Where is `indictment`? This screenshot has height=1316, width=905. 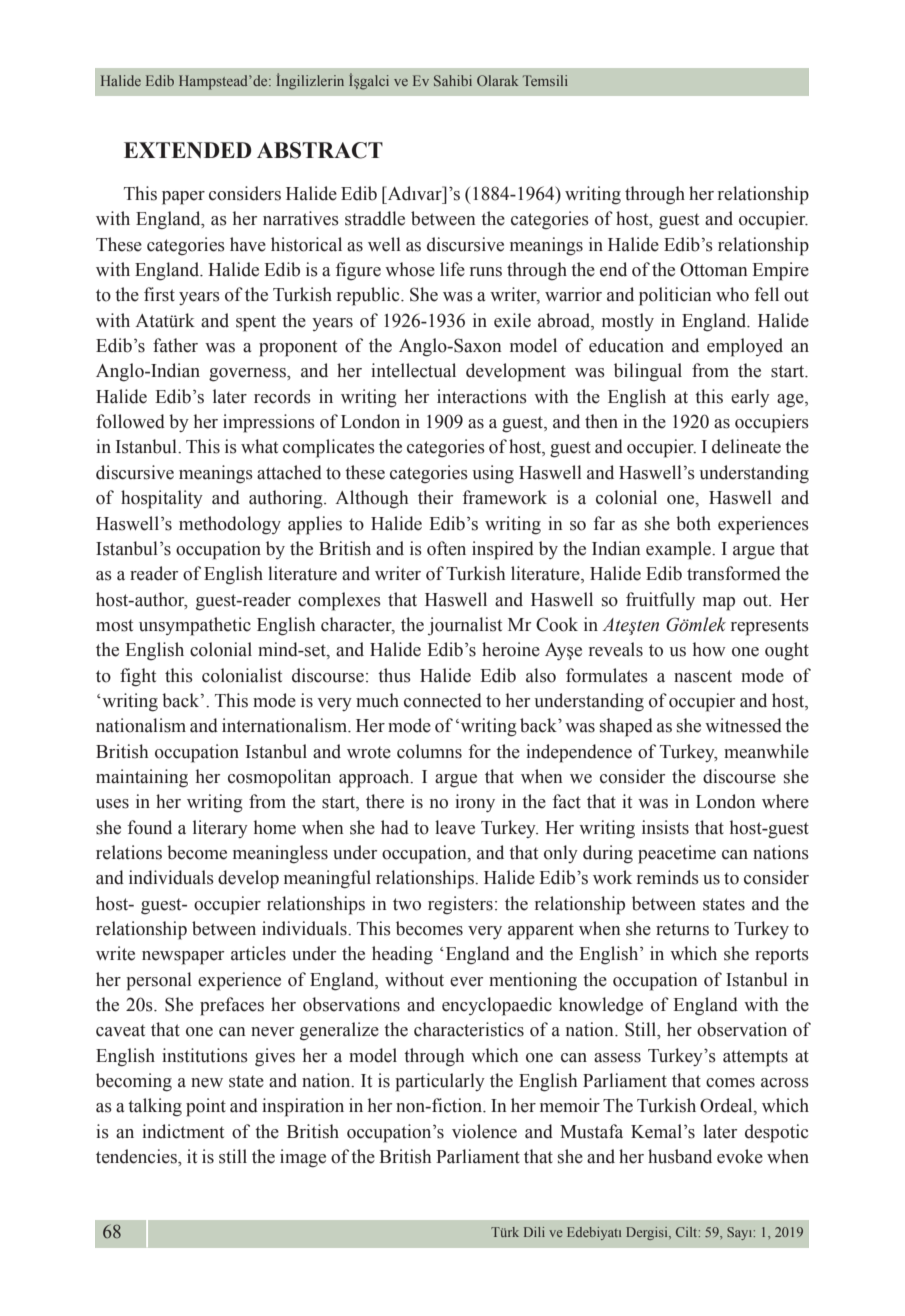
indictment is located at coordinates (183, 1131).
